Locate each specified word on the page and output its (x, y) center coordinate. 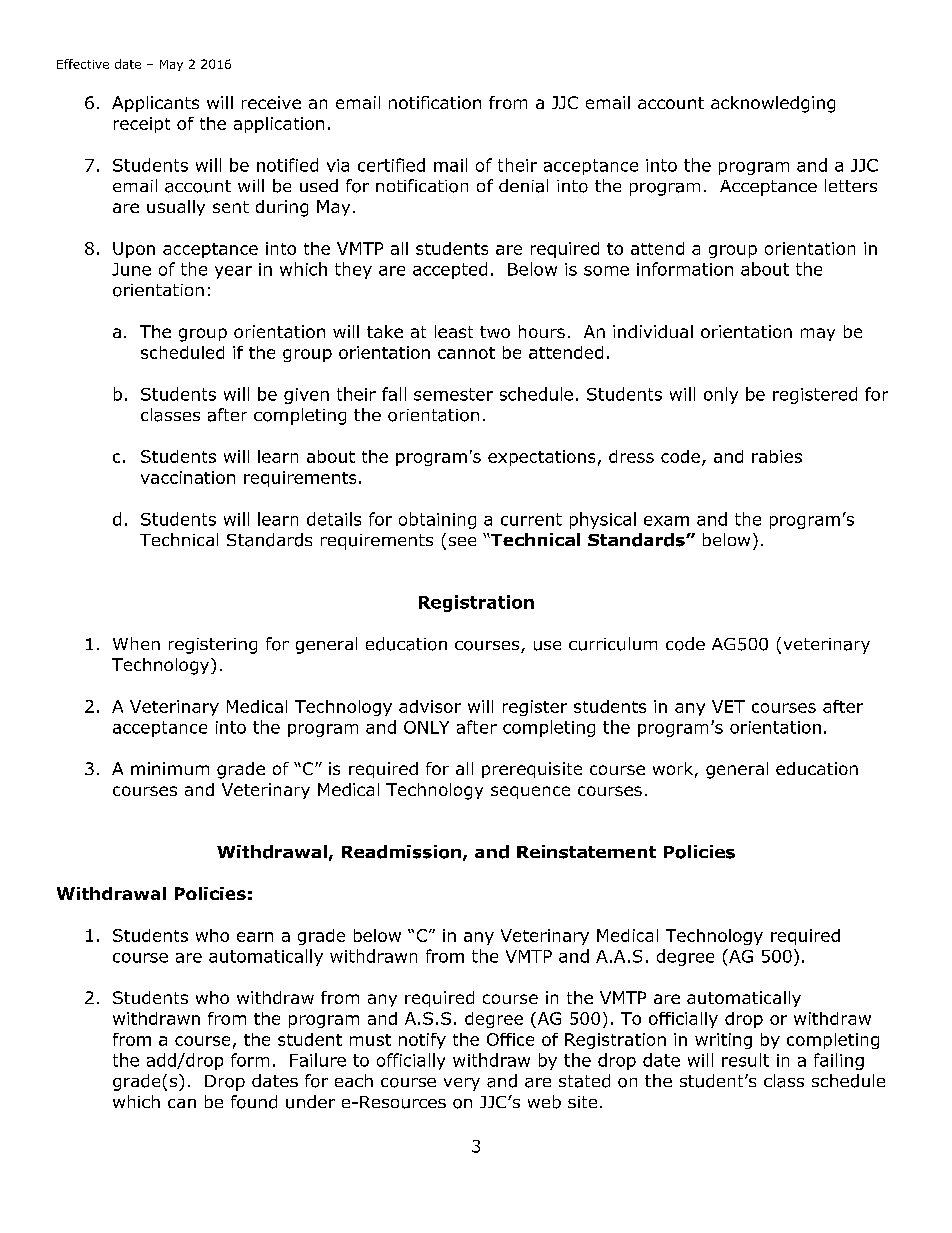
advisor (430, 706)
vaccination (188, 477)
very (462, 1084)
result (745, 1060)
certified (391, 165)
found (254, 1102)
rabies (777, 456)
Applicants (155, 104)
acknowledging (773, 104)
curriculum (613, 644)
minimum (170, 768)
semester (453, 394)
